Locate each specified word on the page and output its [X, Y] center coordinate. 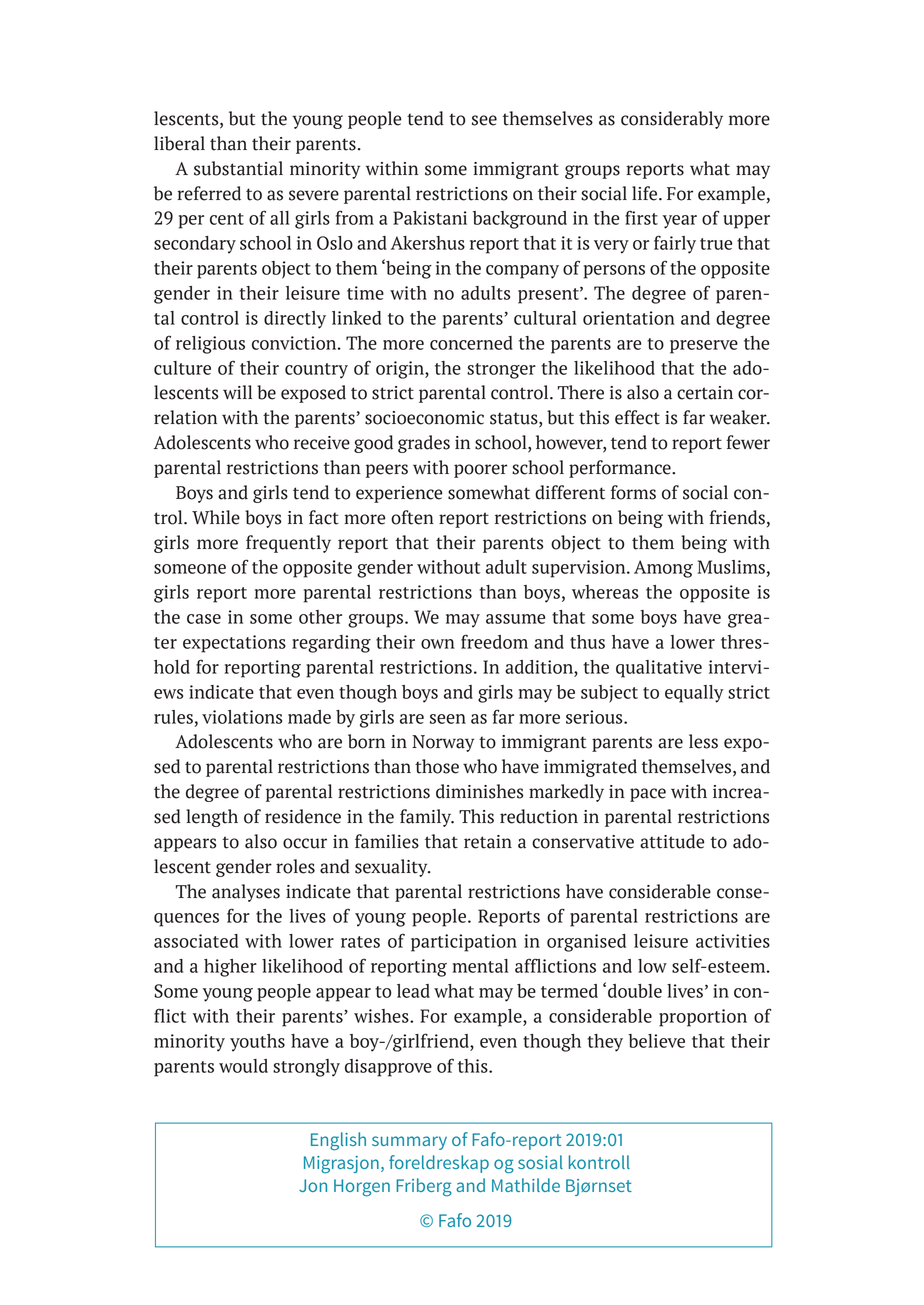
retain [488, 842]
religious [210, 345]
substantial [238, 168]
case [204, 619]
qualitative [659, 669]
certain [705, 393]
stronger [501, 371]
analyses [246, 893]
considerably [672, 120]
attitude [672, 841]
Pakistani [430, 218]
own [438, 644]
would [243, 1066]
